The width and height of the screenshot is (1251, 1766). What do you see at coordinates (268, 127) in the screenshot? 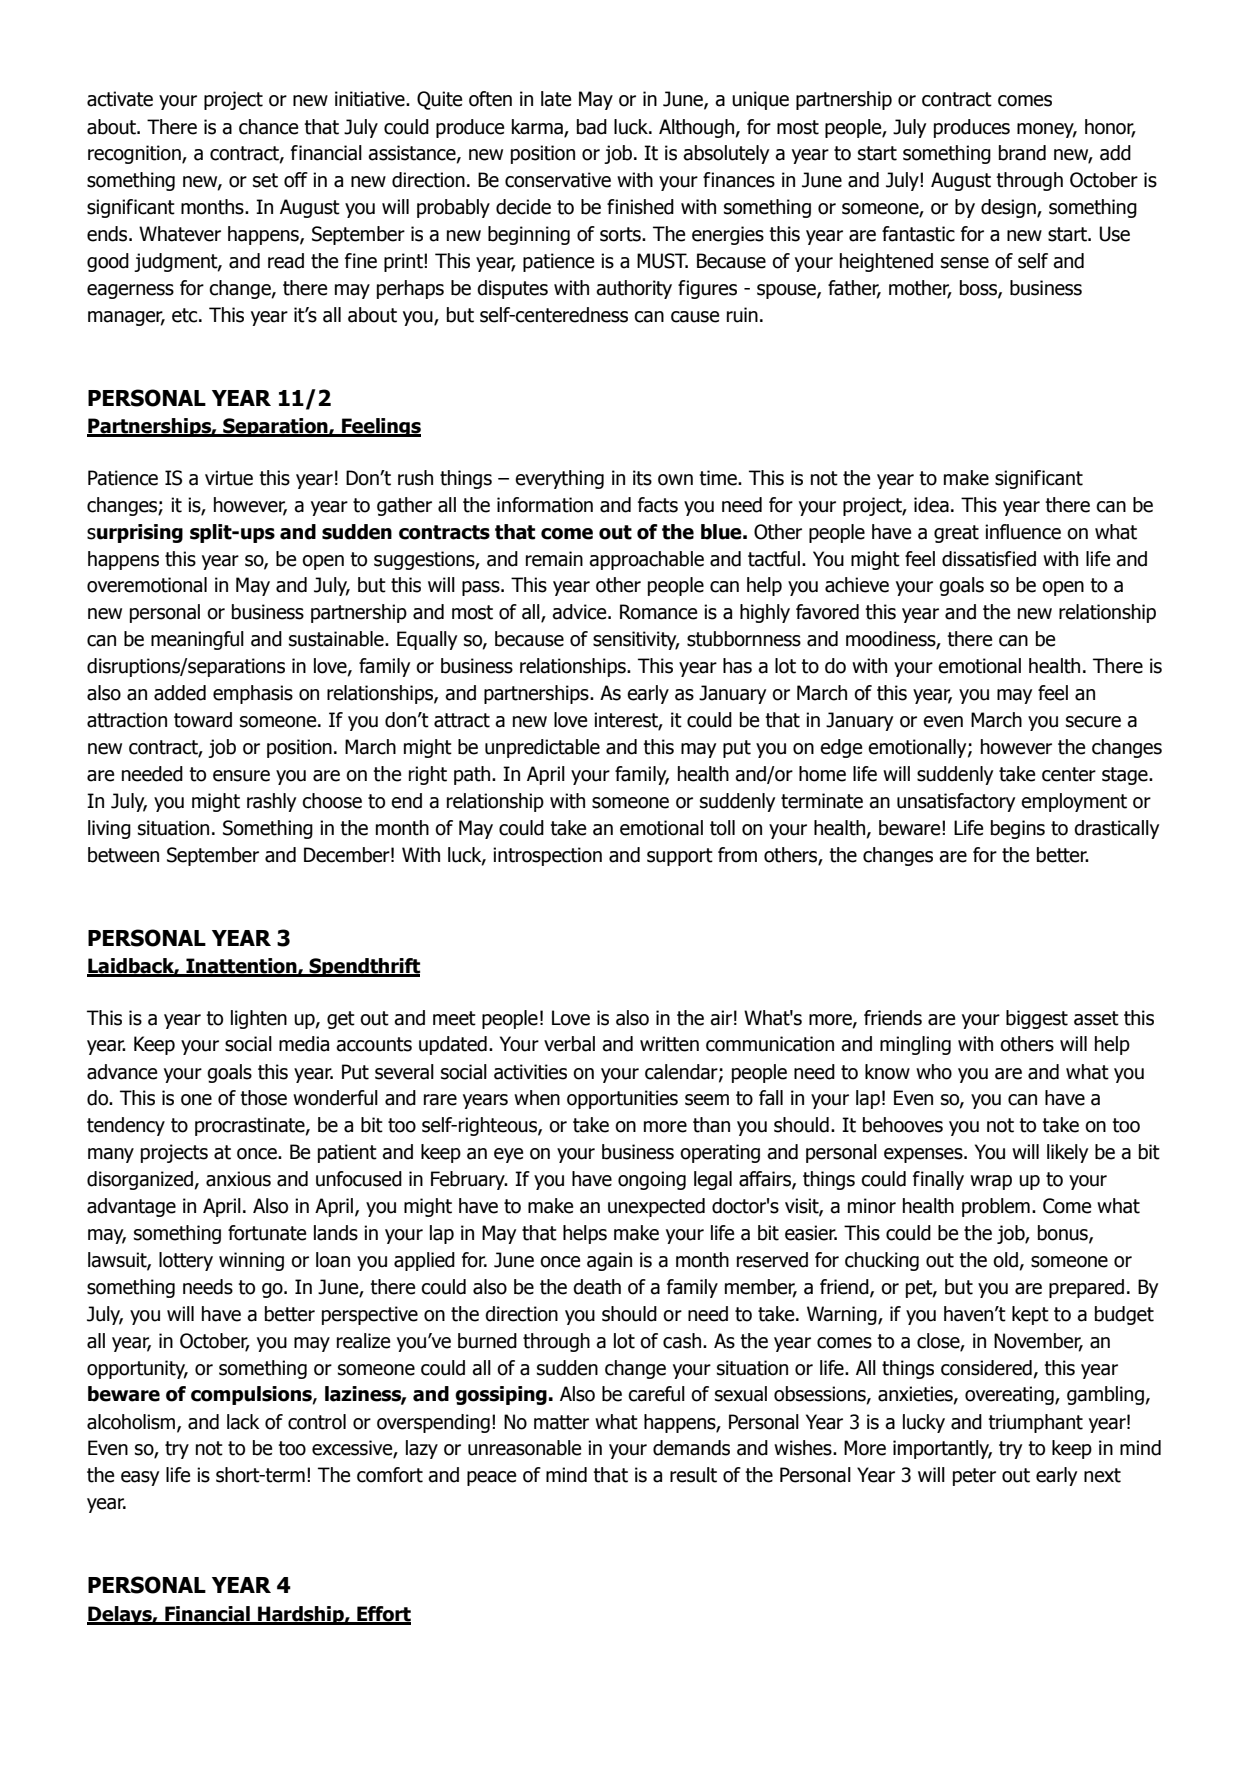
I see `chance` at bounding box center [268, 127].
